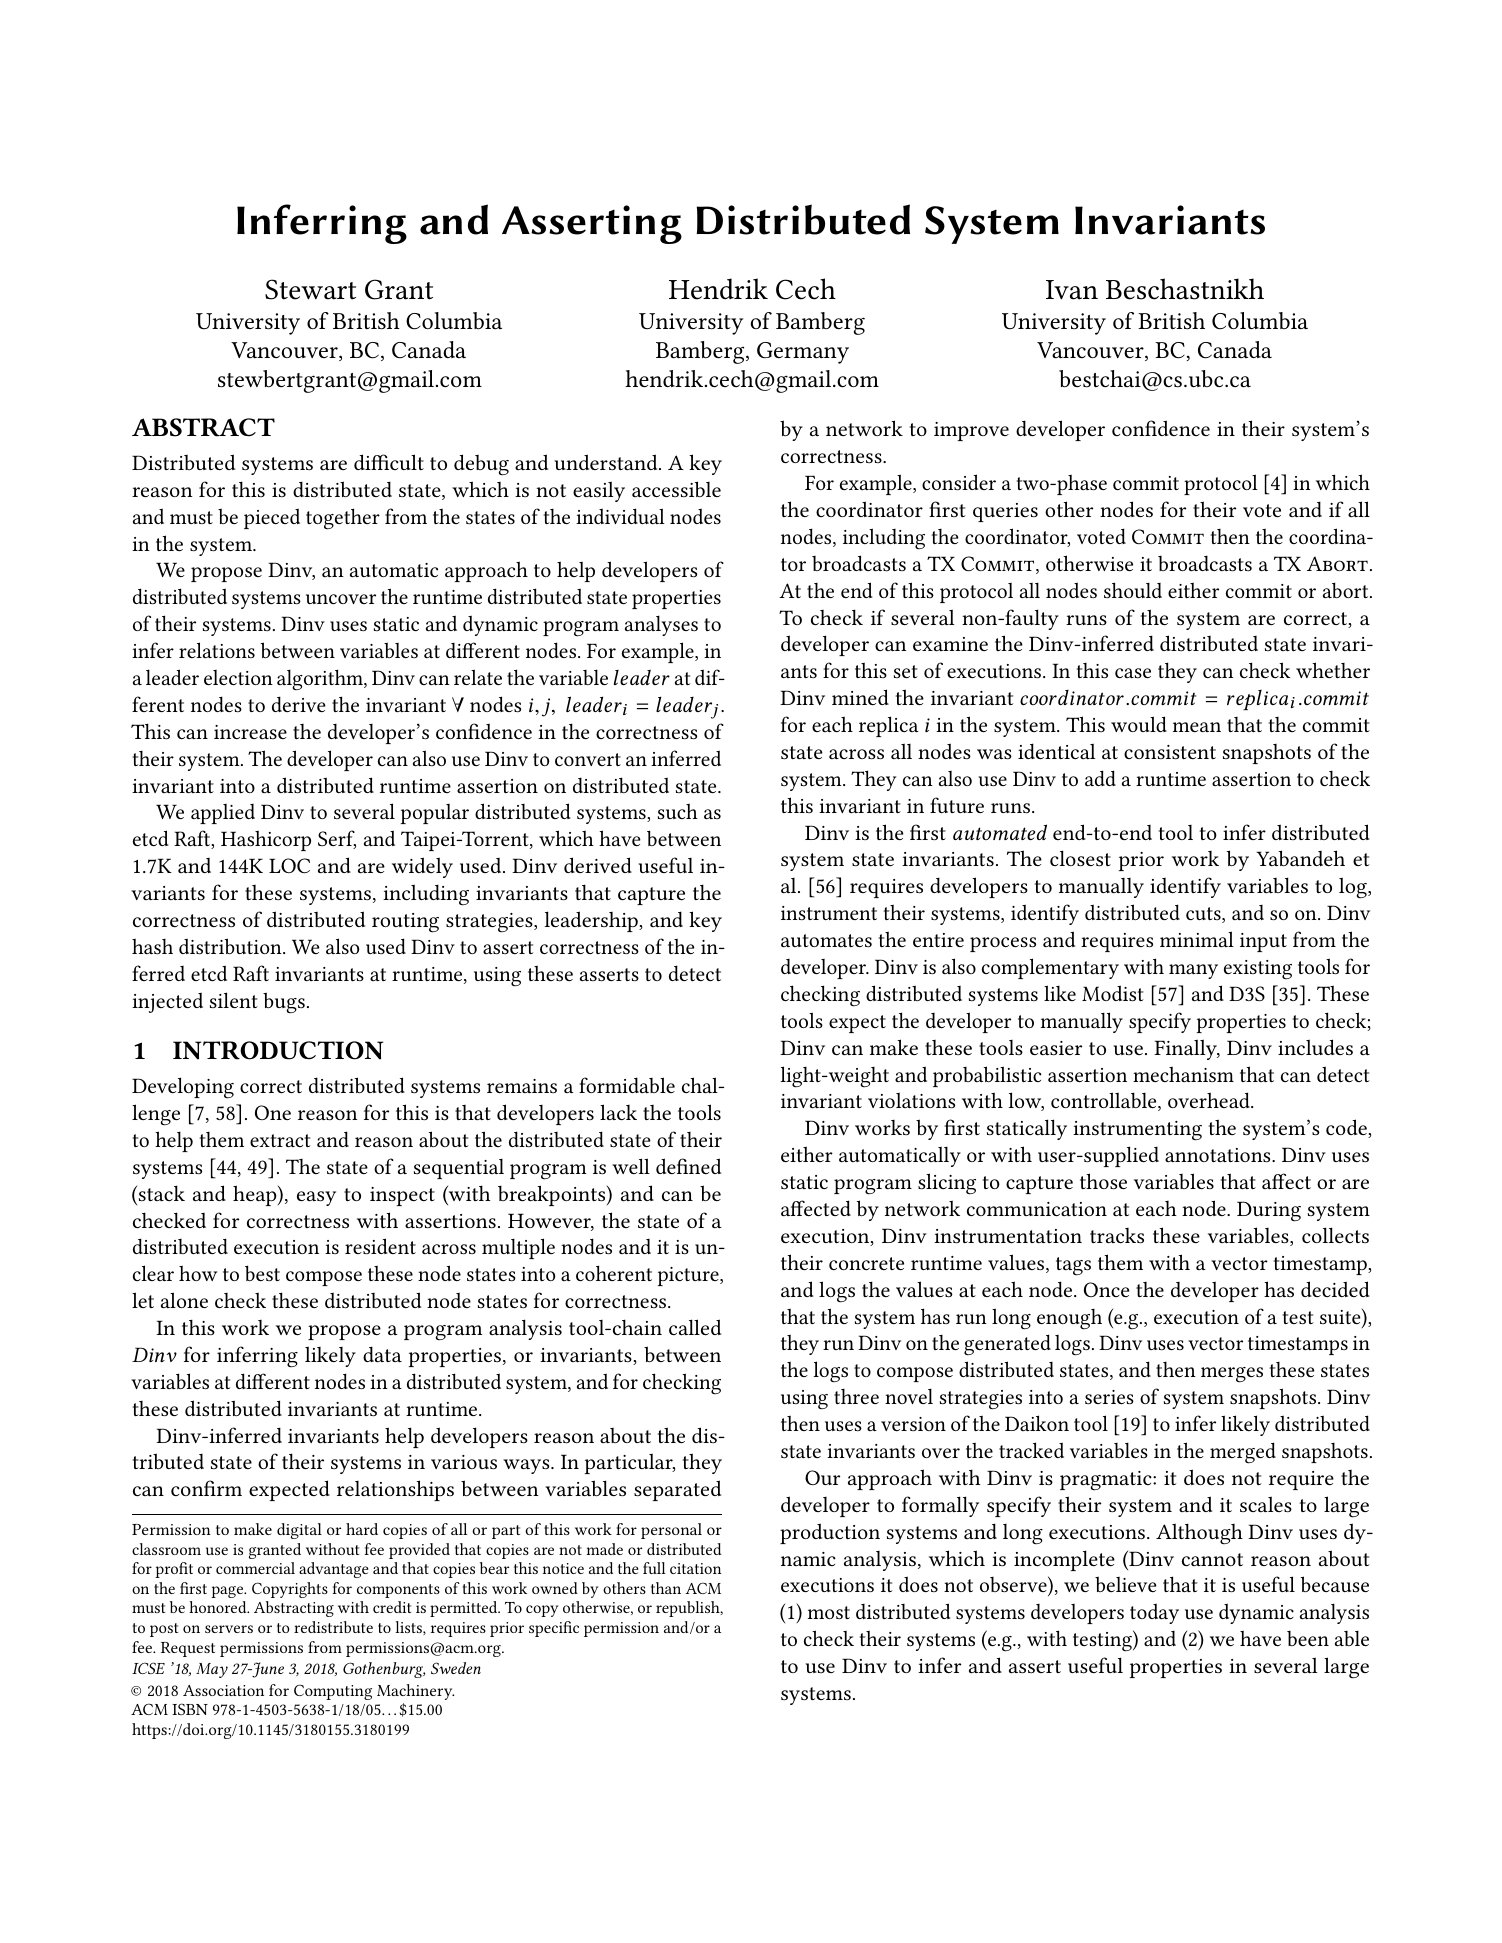 The width and height of the page is (1502, 1943). What do you see at coordinates (689, 1609) in the page?
I see `republish` at bounding box center [689, 1609].
